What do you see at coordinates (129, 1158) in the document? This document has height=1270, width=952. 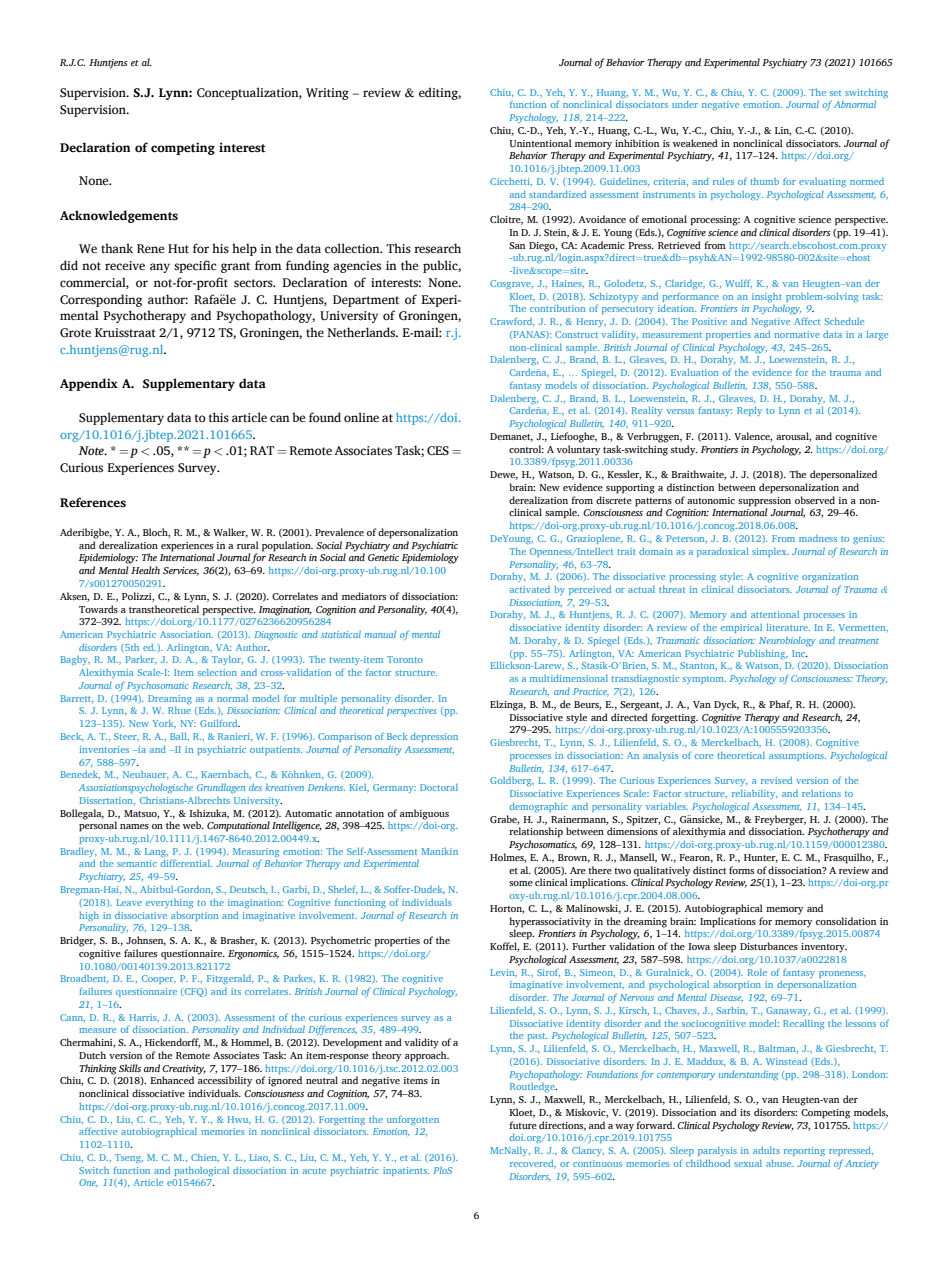 I see `Tseng` at bounding box center [129, 1158].
